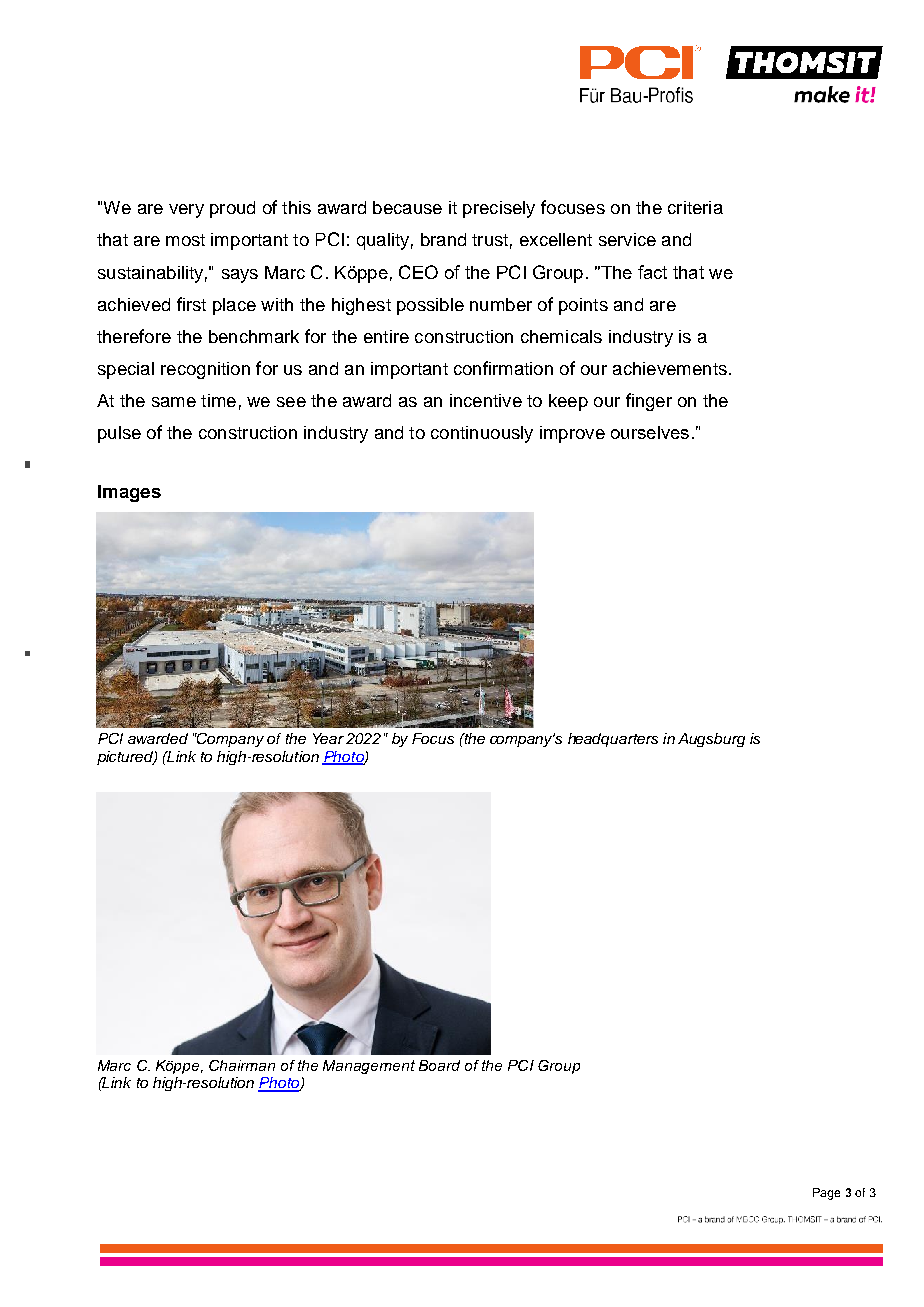 Image resolution: width=924 pixels, height=1307 pixels. Describe the element at coordinates (613, 740) in the screenshot. I see `headquarters` at that location.
